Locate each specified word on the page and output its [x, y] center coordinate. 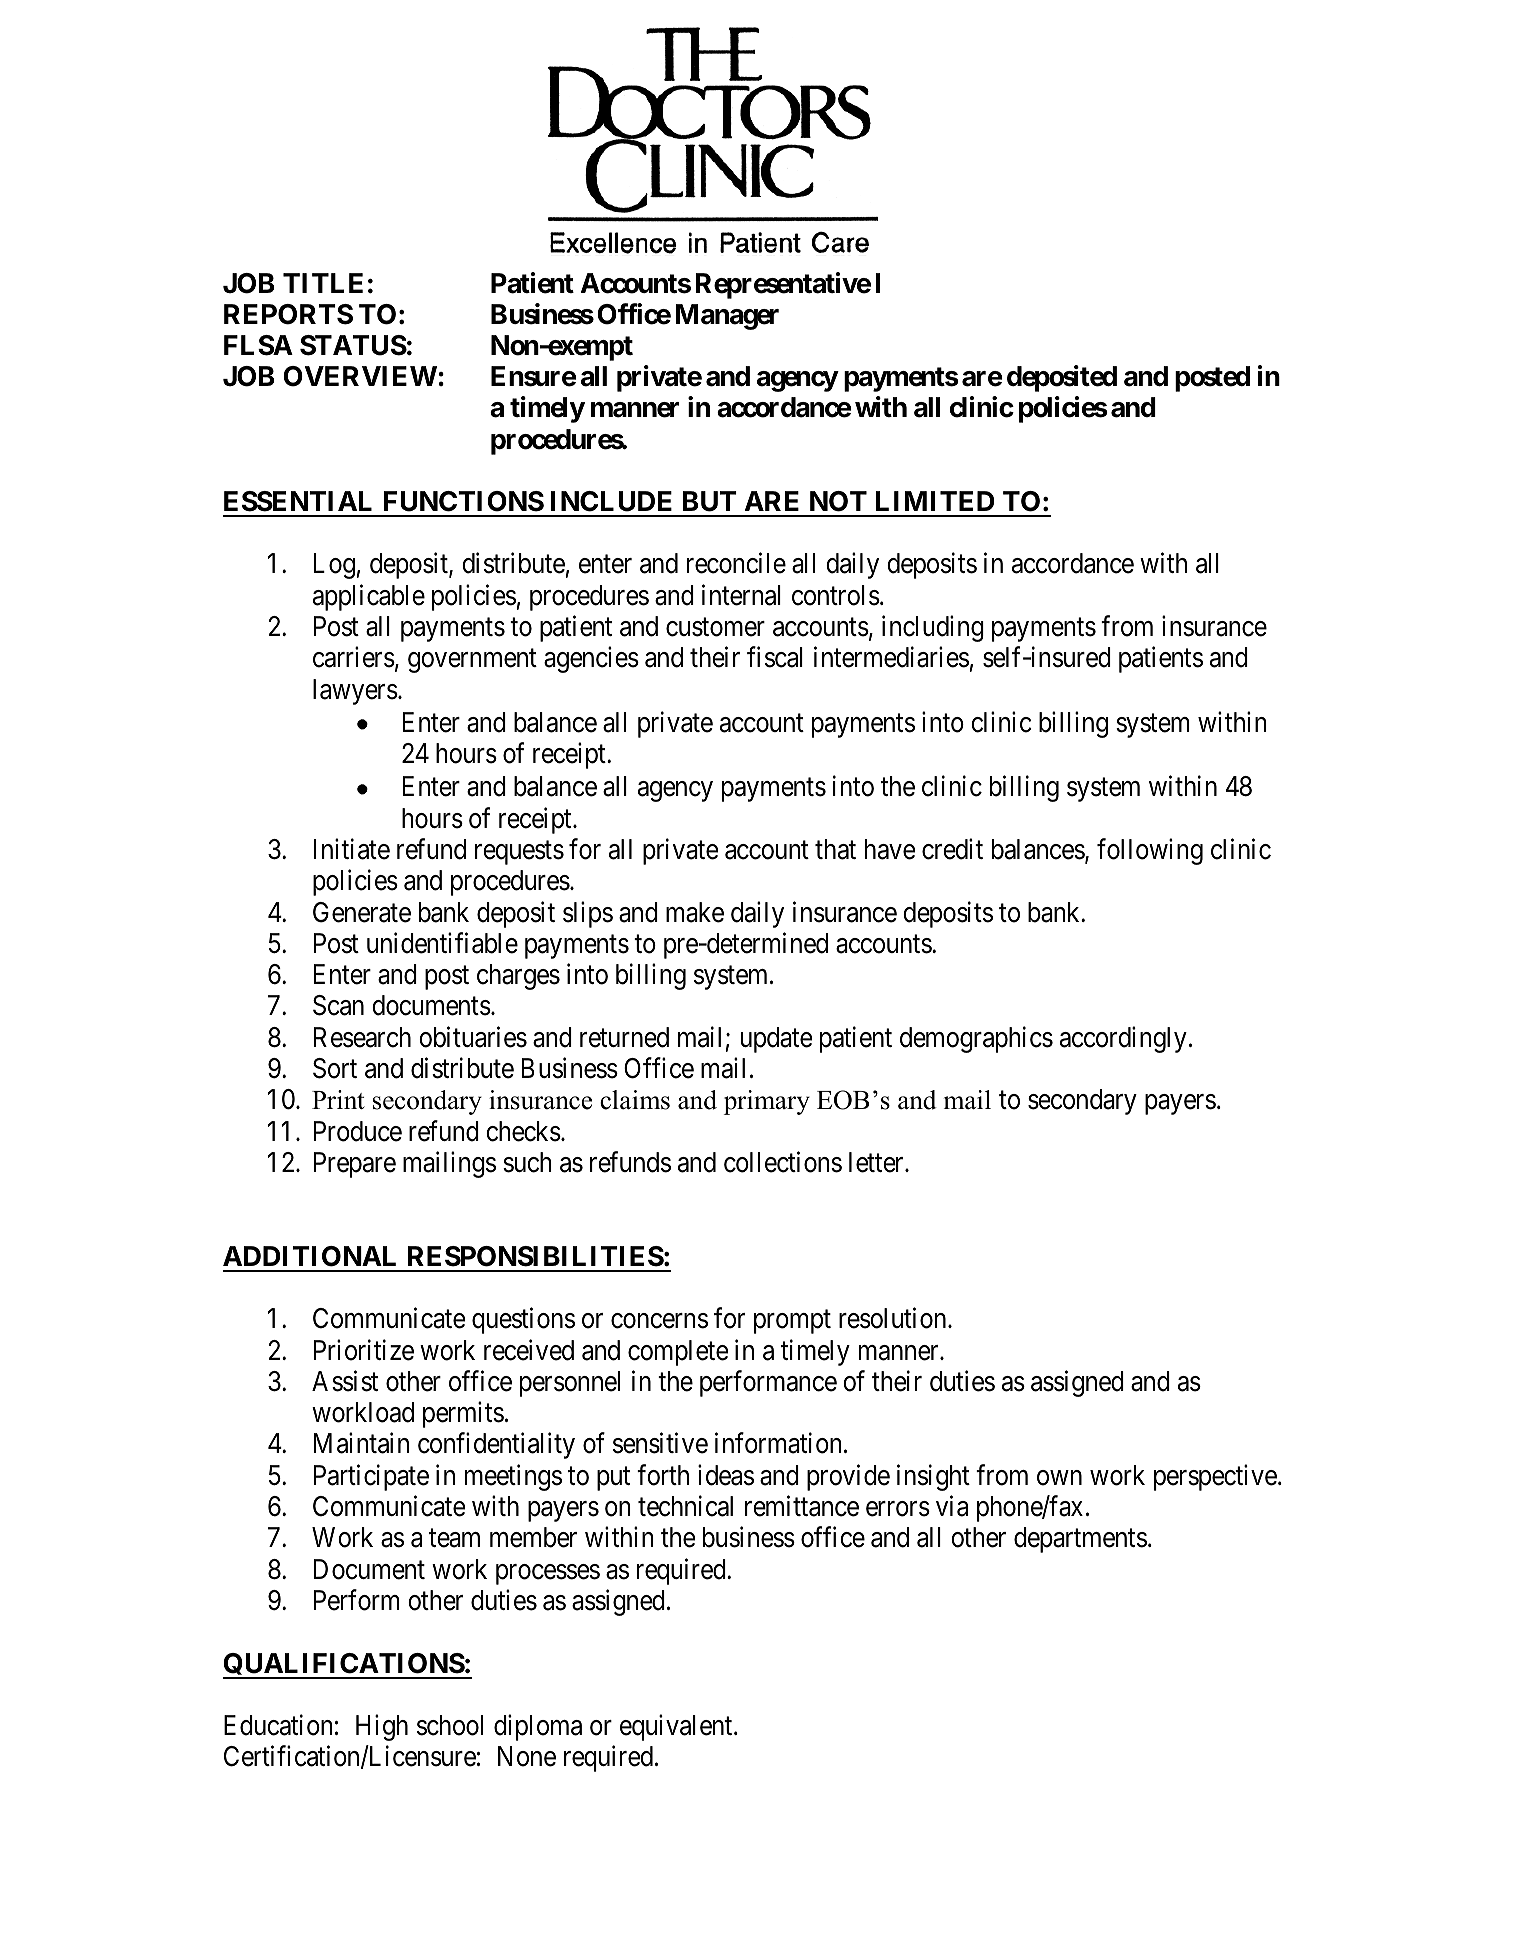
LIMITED [935, 501]
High [382, 1728]
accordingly [1123, 1039]
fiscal [775, 657]
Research [362, 1037]
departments [1080, 1540]
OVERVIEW [360, 376]
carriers [354, 657]
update [777, 1040]
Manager [727, 317]
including [933, 628]
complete [678, 1353]
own [1059, 1478]
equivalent [677, 1728]
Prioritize [364, 1350]
